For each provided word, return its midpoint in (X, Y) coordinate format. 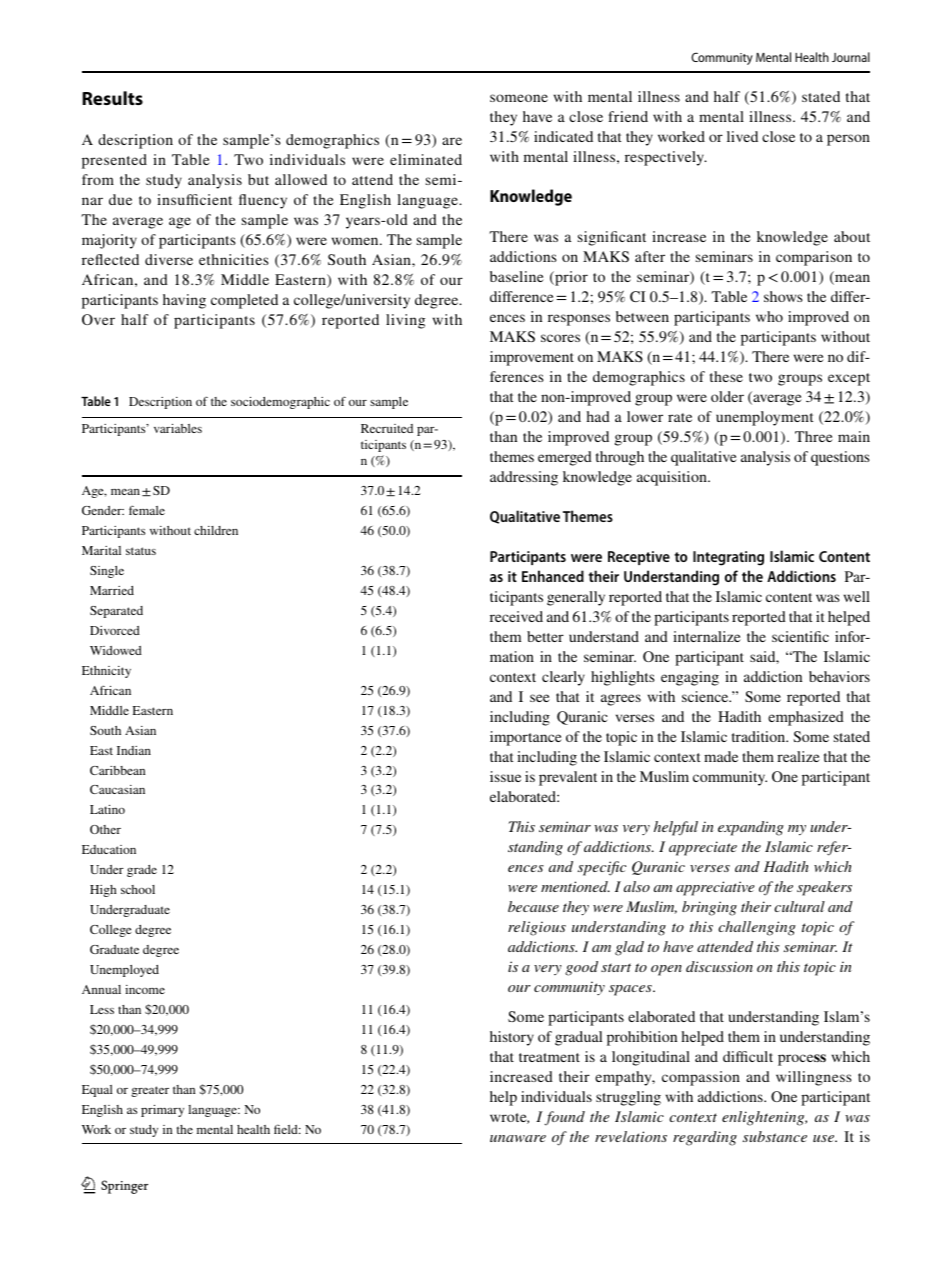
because (533, 906)
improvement (532, 358)
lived (742, 136)
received (516, 616)
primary (162, 1111)
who (769, 316)
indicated (563, 136)
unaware (518, 1138)
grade (142, 871)
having (184, 301)
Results (112, 98)
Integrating (728, 558)
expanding (751, 828)
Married (112, 590)
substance (775, 1136)
